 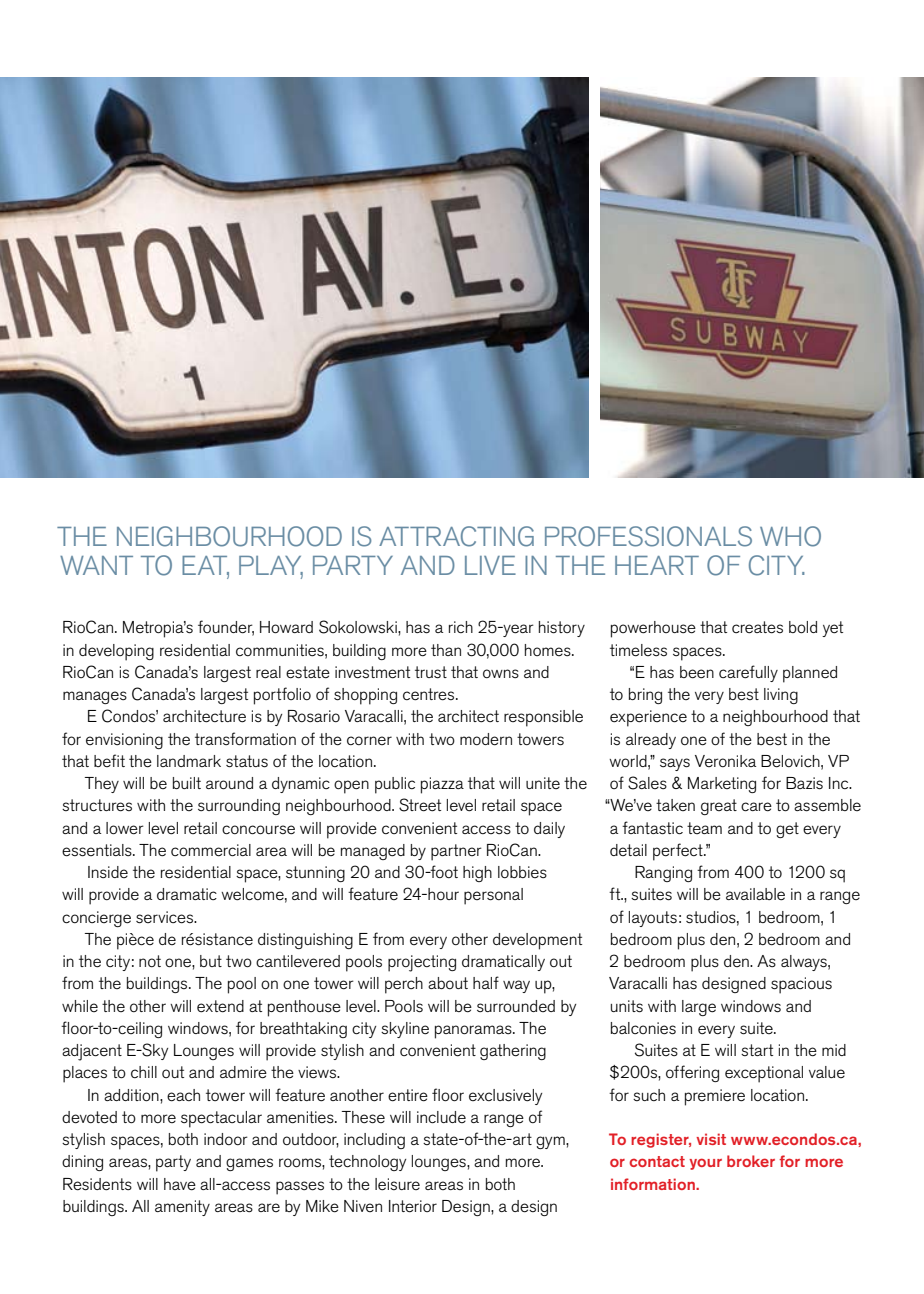 I want to click on leisure, so click(x=397, y=1184).
